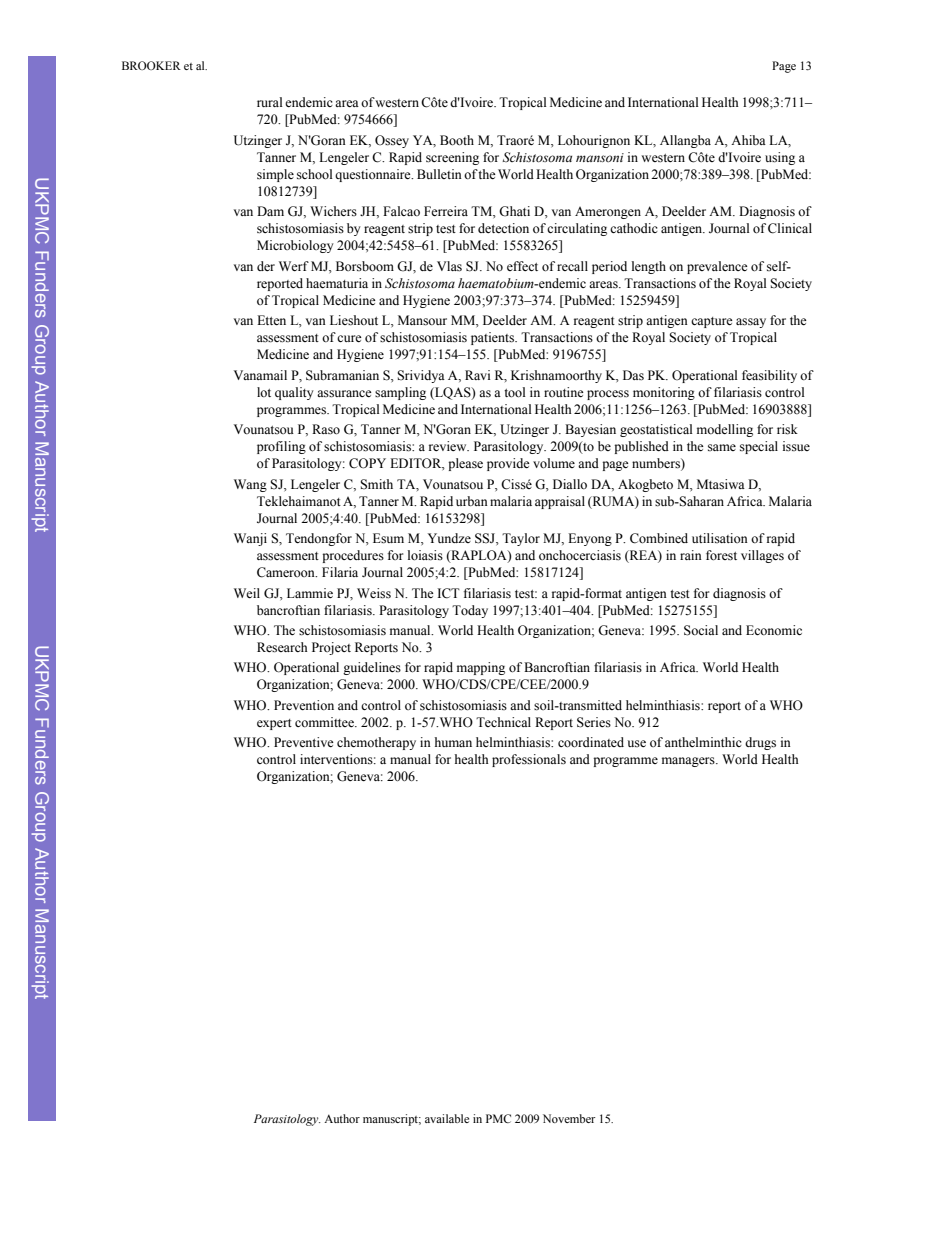 The height and width of the document is (1233, 952). Describe the element at coordinates (457, 140) in the document. I see `Booth` at that location.
